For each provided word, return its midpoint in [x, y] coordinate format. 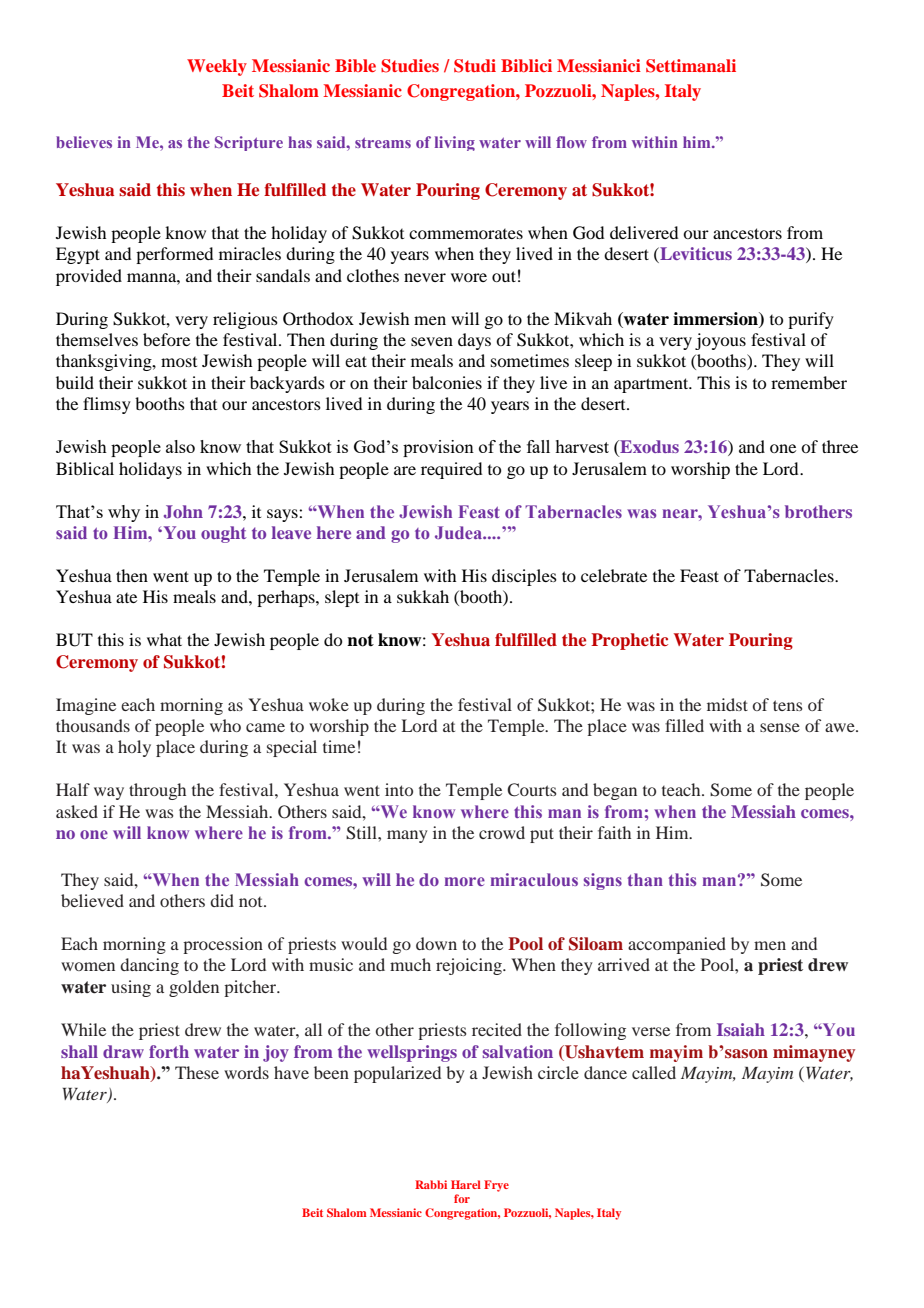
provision [438, 448]
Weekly [217, 67]
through [157, 791]
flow [571, 142]
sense [780, 727]
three [840, 446]
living [455, 143]
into [399, 789]
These [197, 1072]
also [180, 446]
